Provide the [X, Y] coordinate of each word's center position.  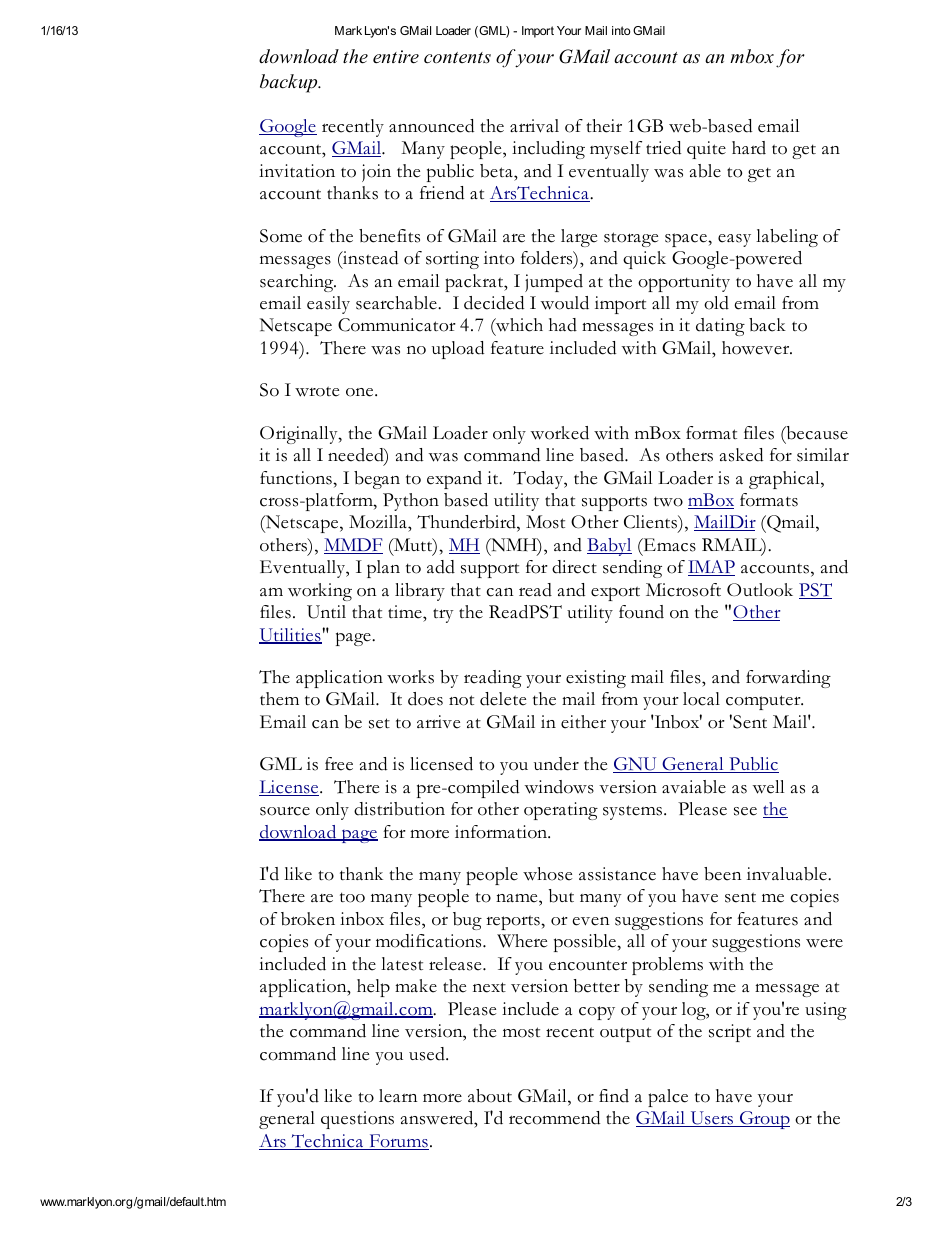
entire [396, 57]
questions [357, 1120]
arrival [534, 126]
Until [326, 612]
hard [749, 148]
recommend [554, 1118]
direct [574, 567]
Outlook [760, 590]
